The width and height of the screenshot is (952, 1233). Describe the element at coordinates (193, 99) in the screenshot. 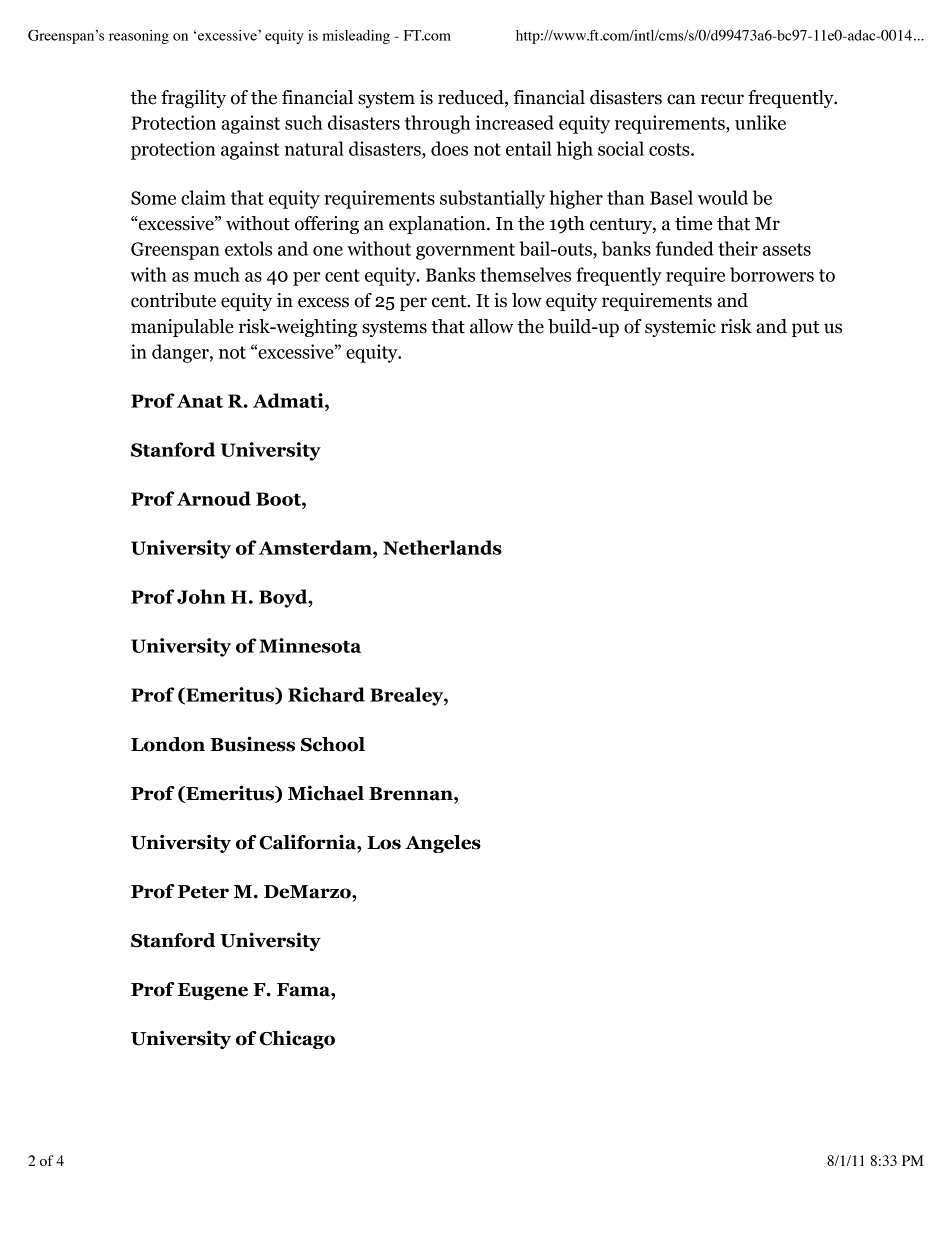

I see `fragility` at that location.
